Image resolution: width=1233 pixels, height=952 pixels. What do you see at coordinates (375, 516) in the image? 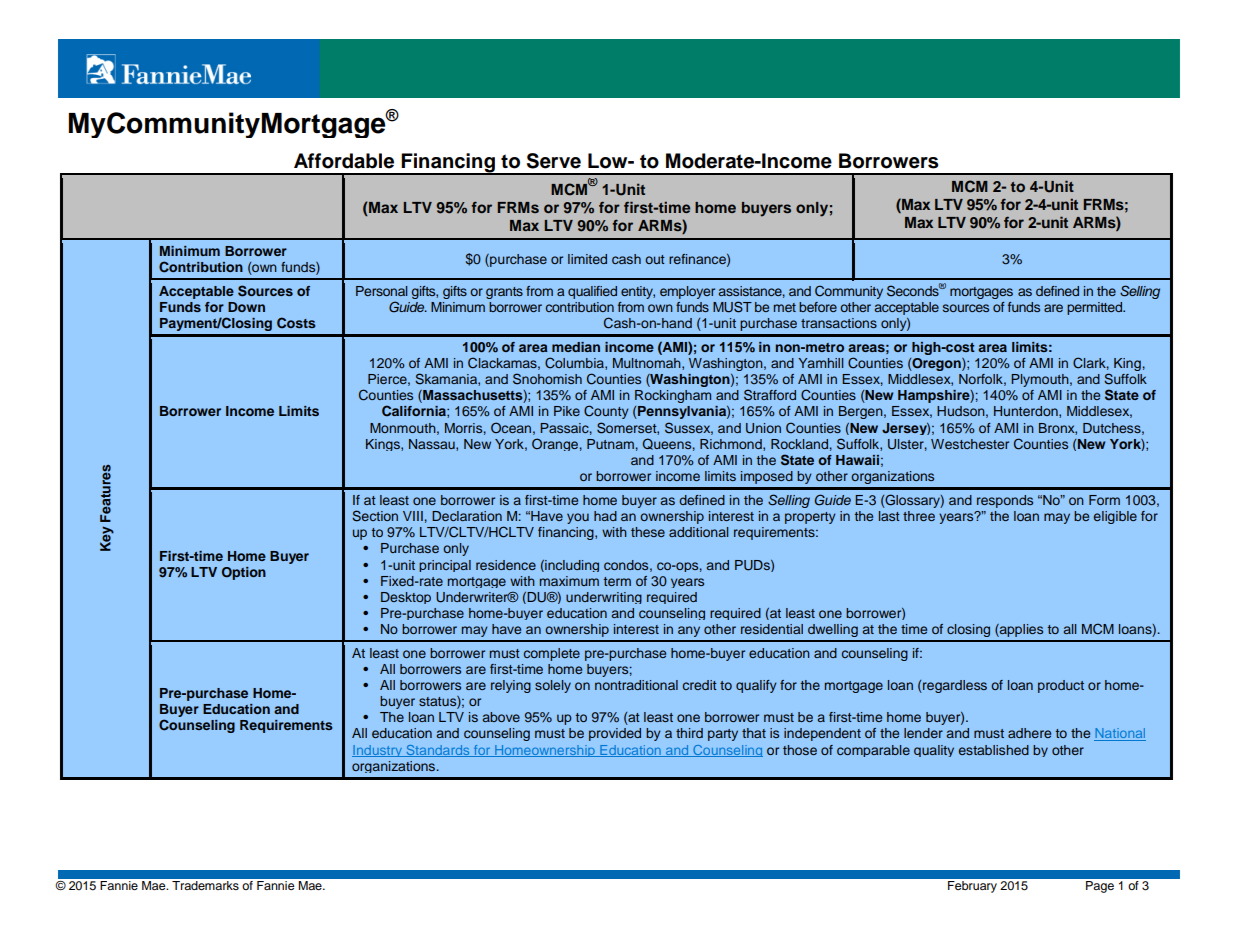
I see `Section` at bounding box center [375, 516].
